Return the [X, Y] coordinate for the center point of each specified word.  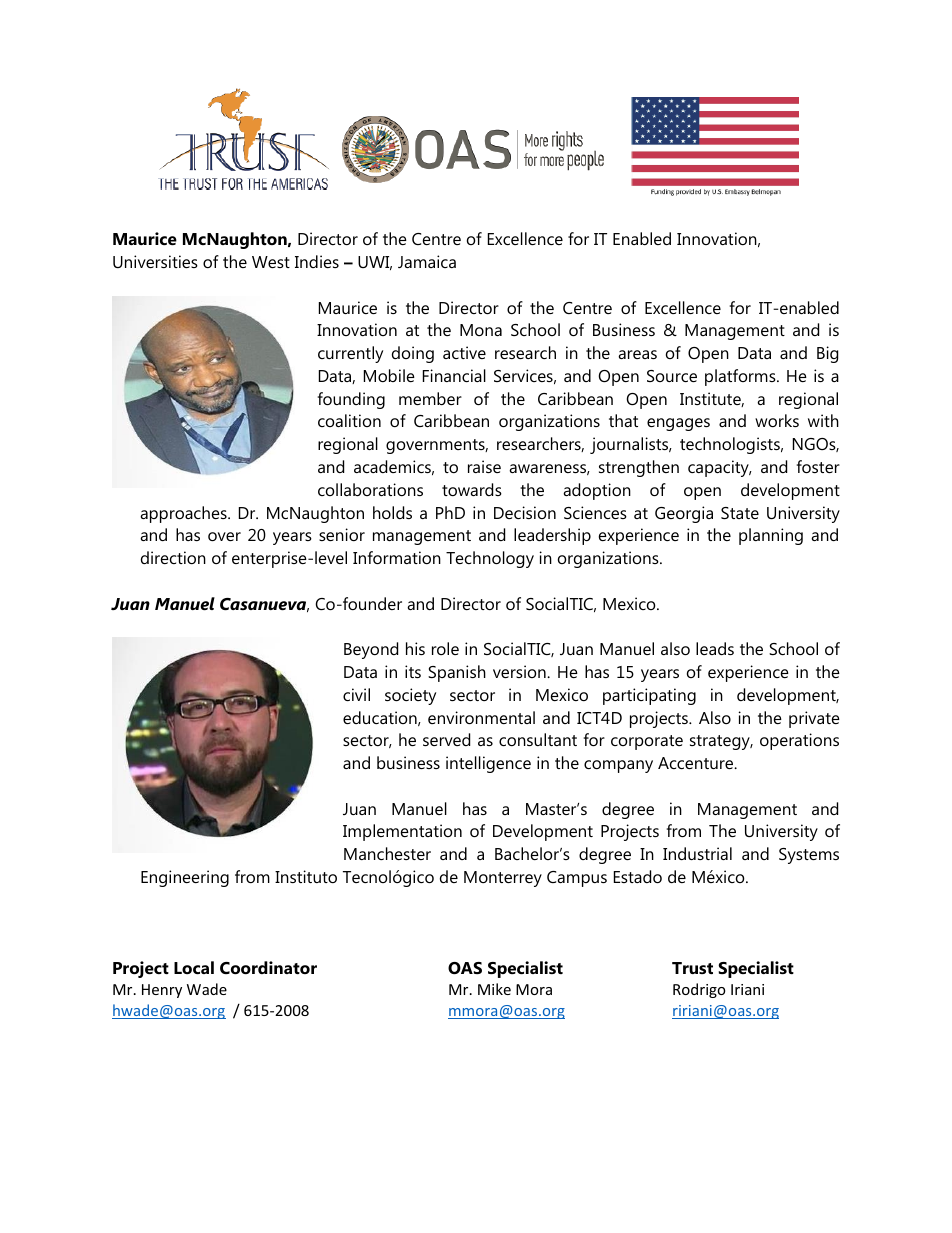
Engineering [185, 878]
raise [484, 466]
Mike [494, 989]
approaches [184, 514]
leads [715, 648]
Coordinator [268, 967]
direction [173, 557]
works [777, 420]
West [271, 262]
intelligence [488, 764]
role [445, 648]
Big [827, 354]
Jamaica [427, 261]
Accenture [697, 763]
